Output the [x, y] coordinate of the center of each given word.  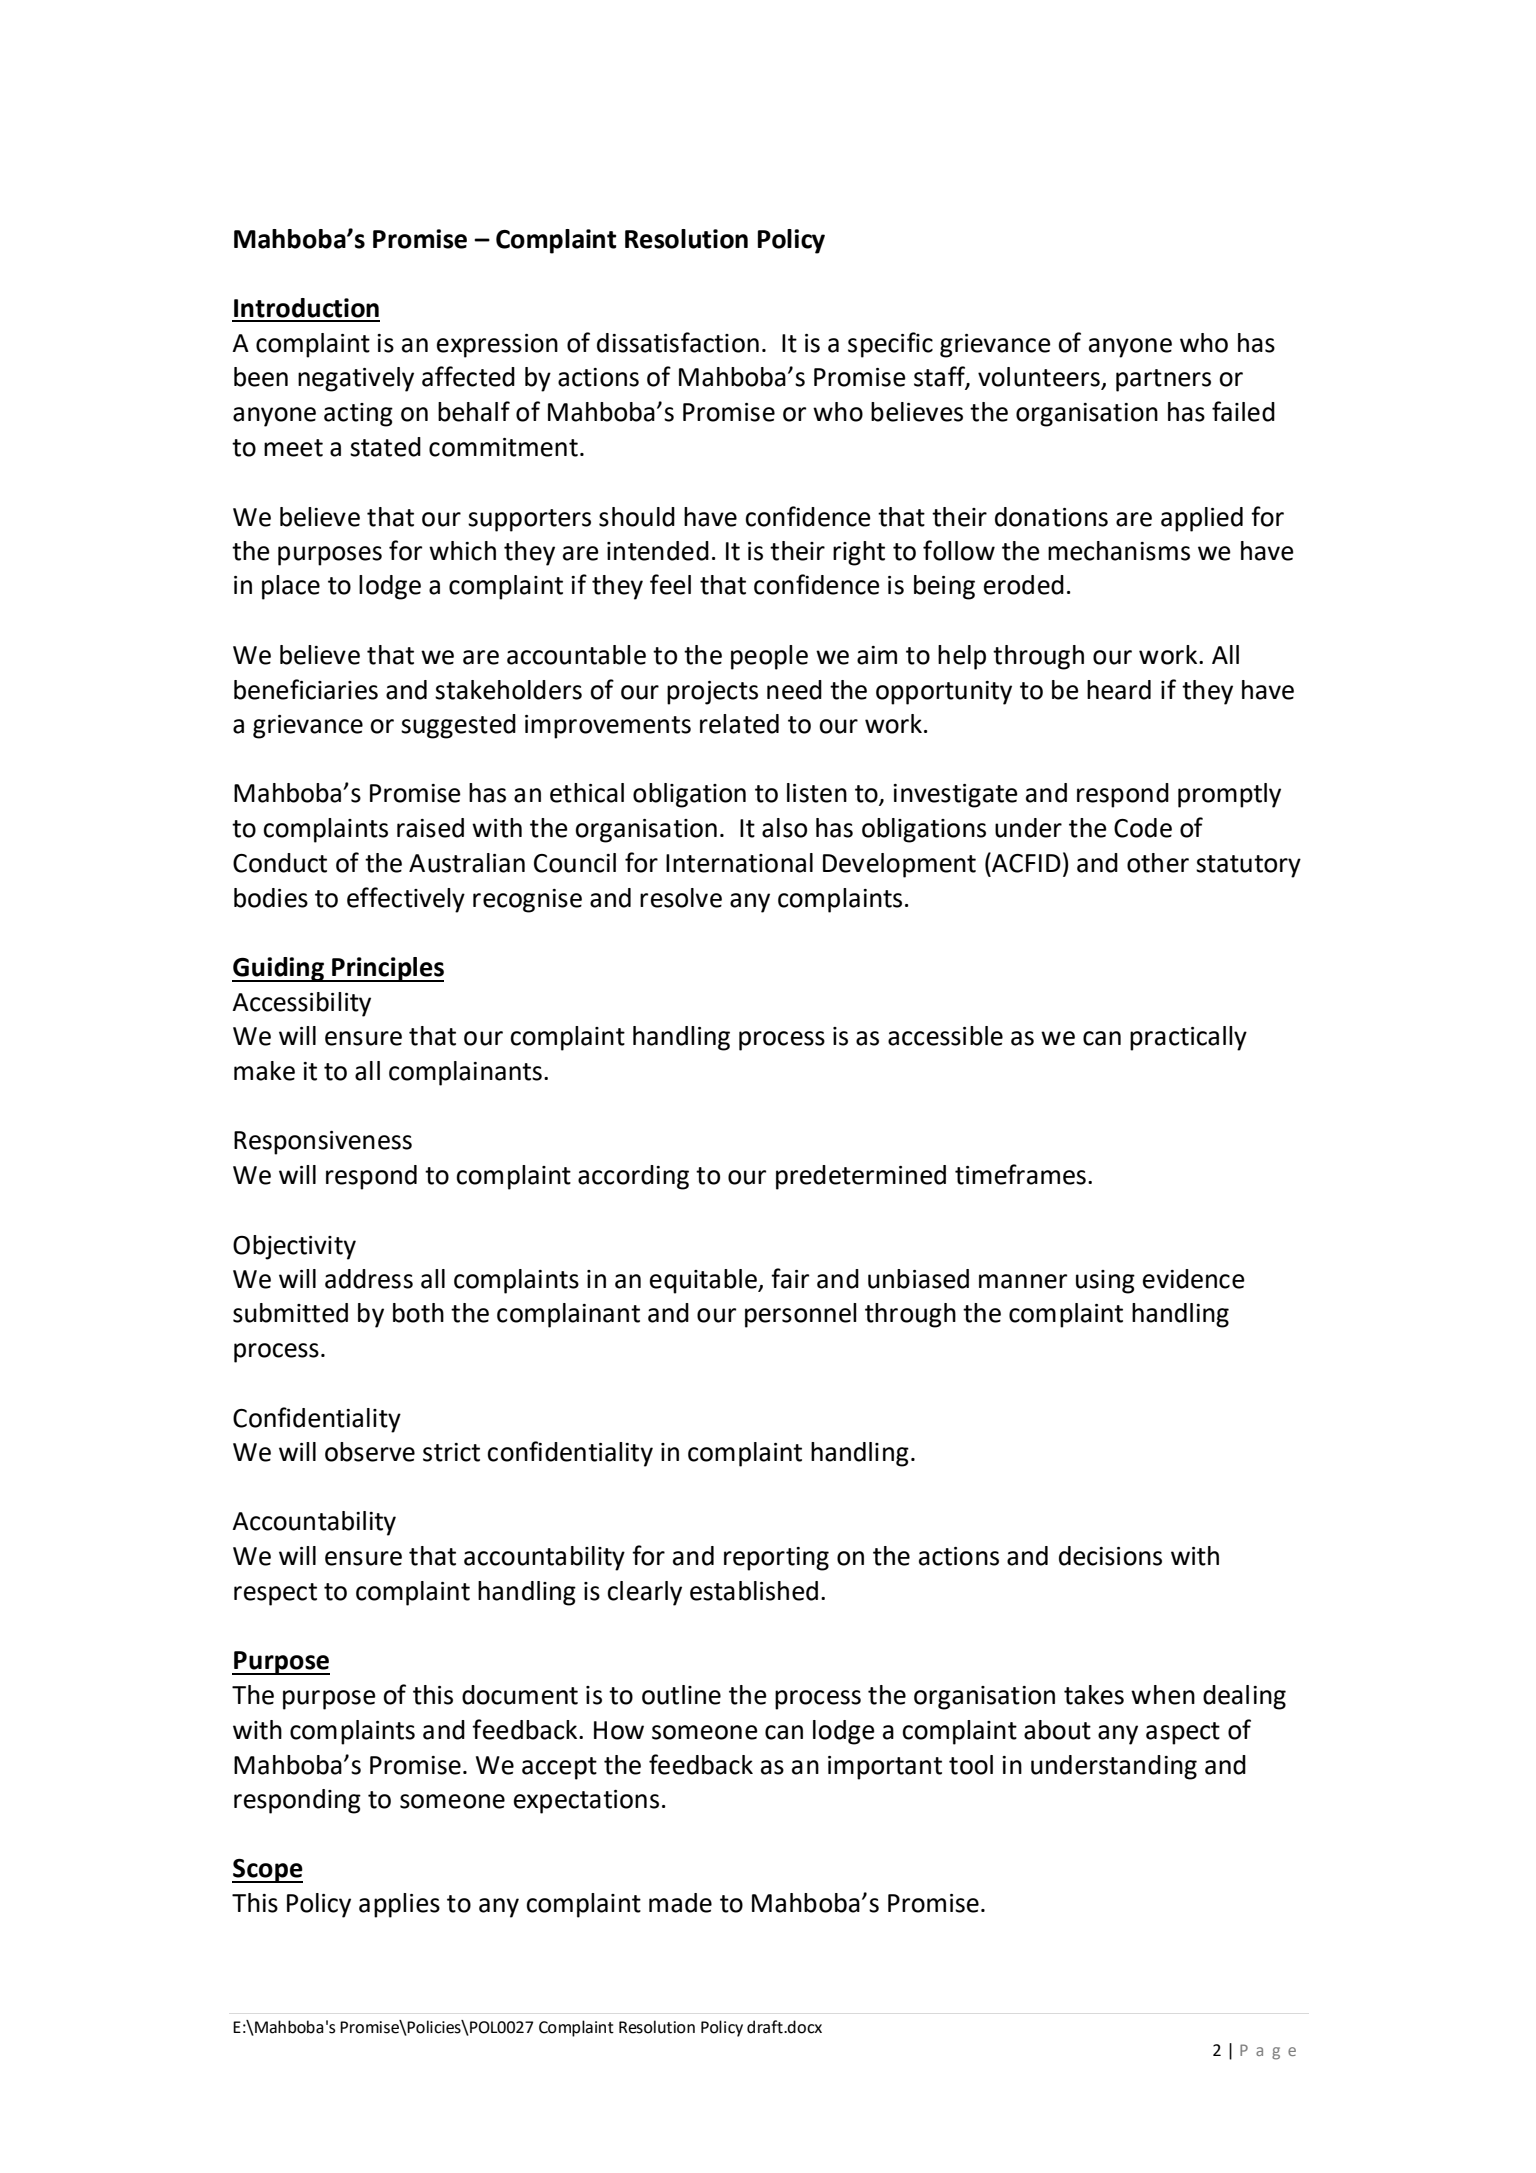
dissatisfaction [678, 342]
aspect [1183, 1733]
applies [399, 1905]
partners [1163, 380]
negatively [356, 379]
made [680, 1903]
